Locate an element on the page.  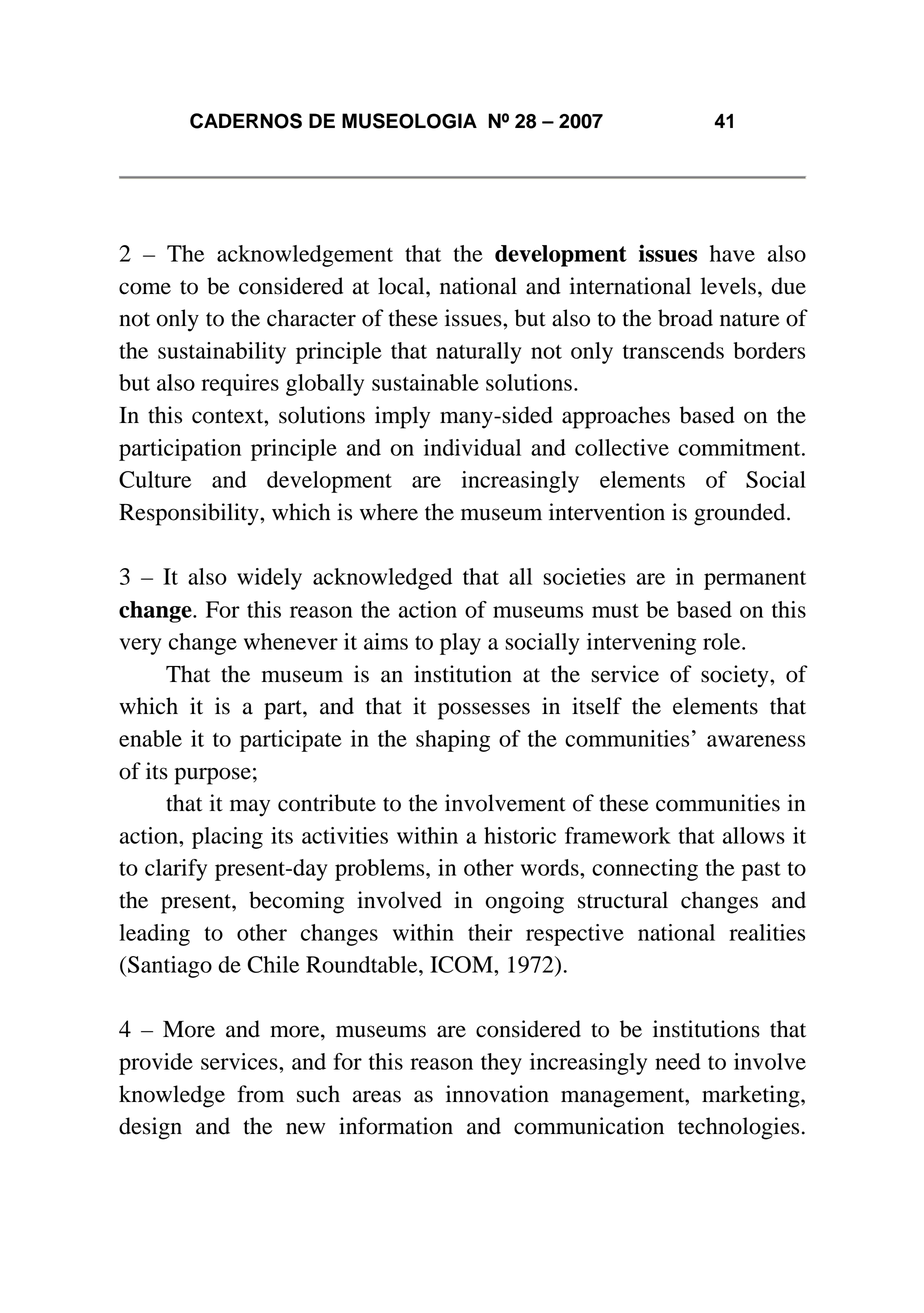
marketing is located at coordinates (752, 1096).
